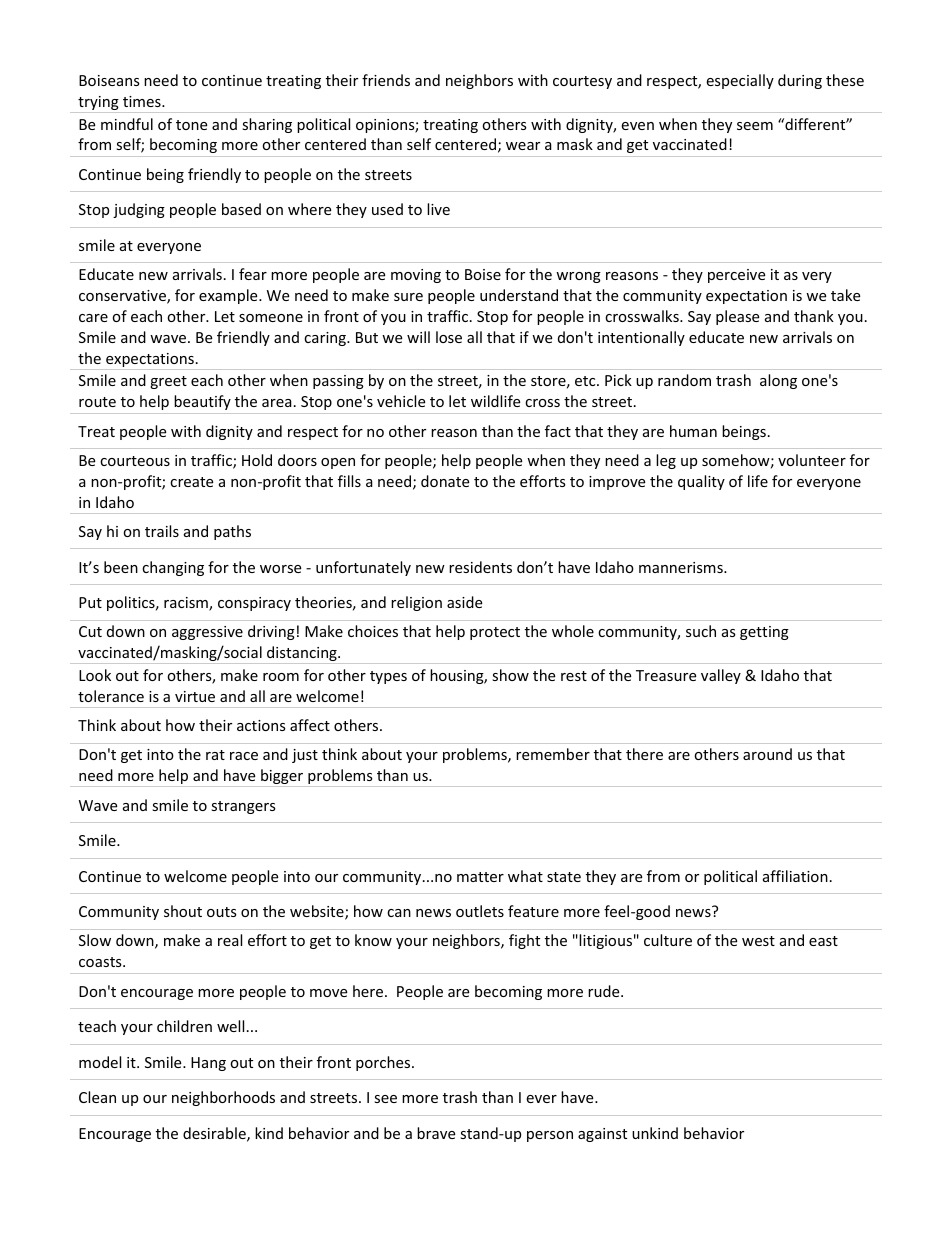 The width and height of the screenshot is (952, 1233). What do you see at coordinates (755, 126) in the screenshot?
I see `seem` at bounding box center [755, 126].
